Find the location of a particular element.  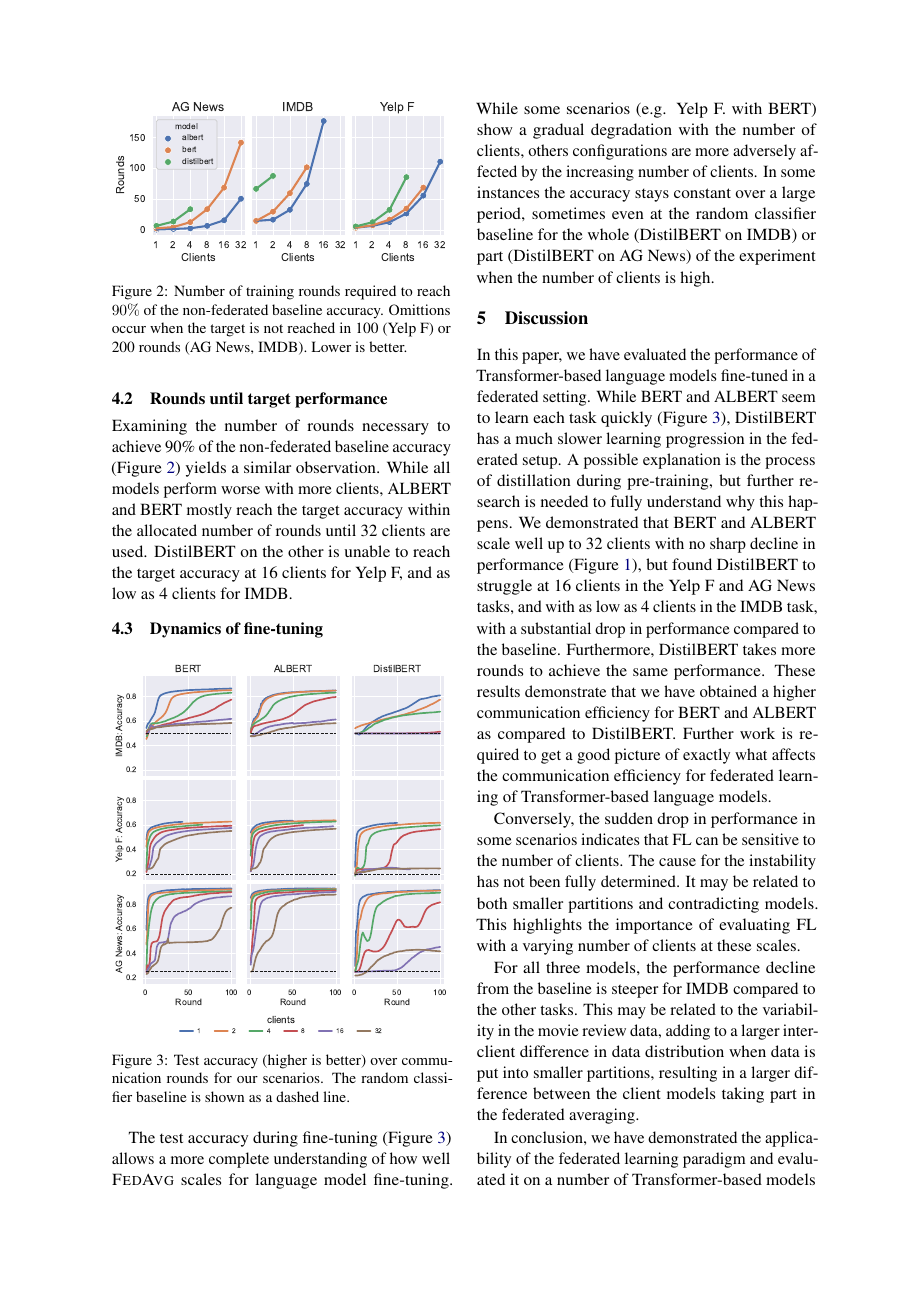

constant is located at coordinates (702, 193).
